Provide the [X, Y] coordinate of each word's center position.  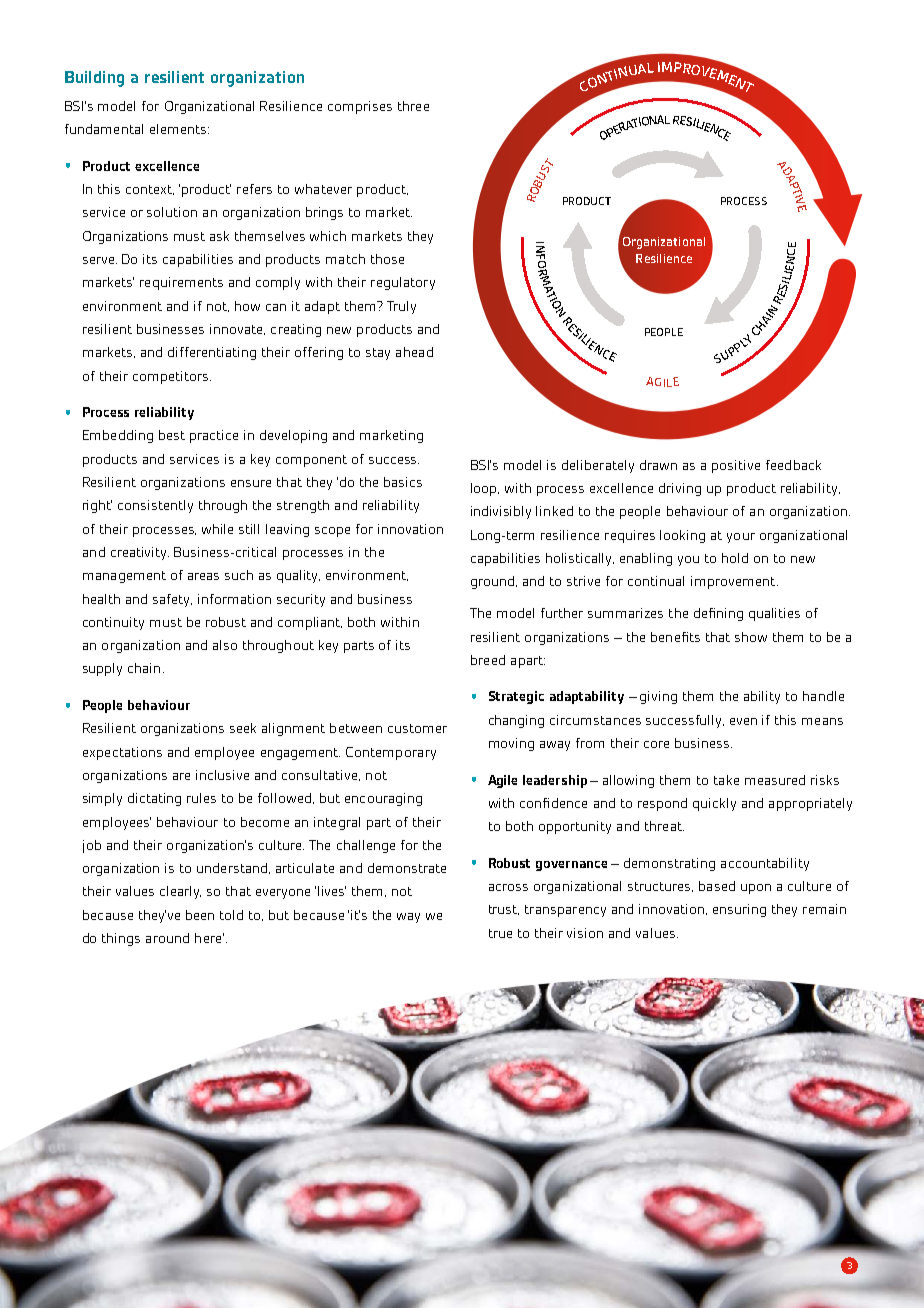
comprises [360, 107]
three [413, 106]
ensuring [739, 910]
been [200, 915]
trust [504, 910]
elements [179, 129]
